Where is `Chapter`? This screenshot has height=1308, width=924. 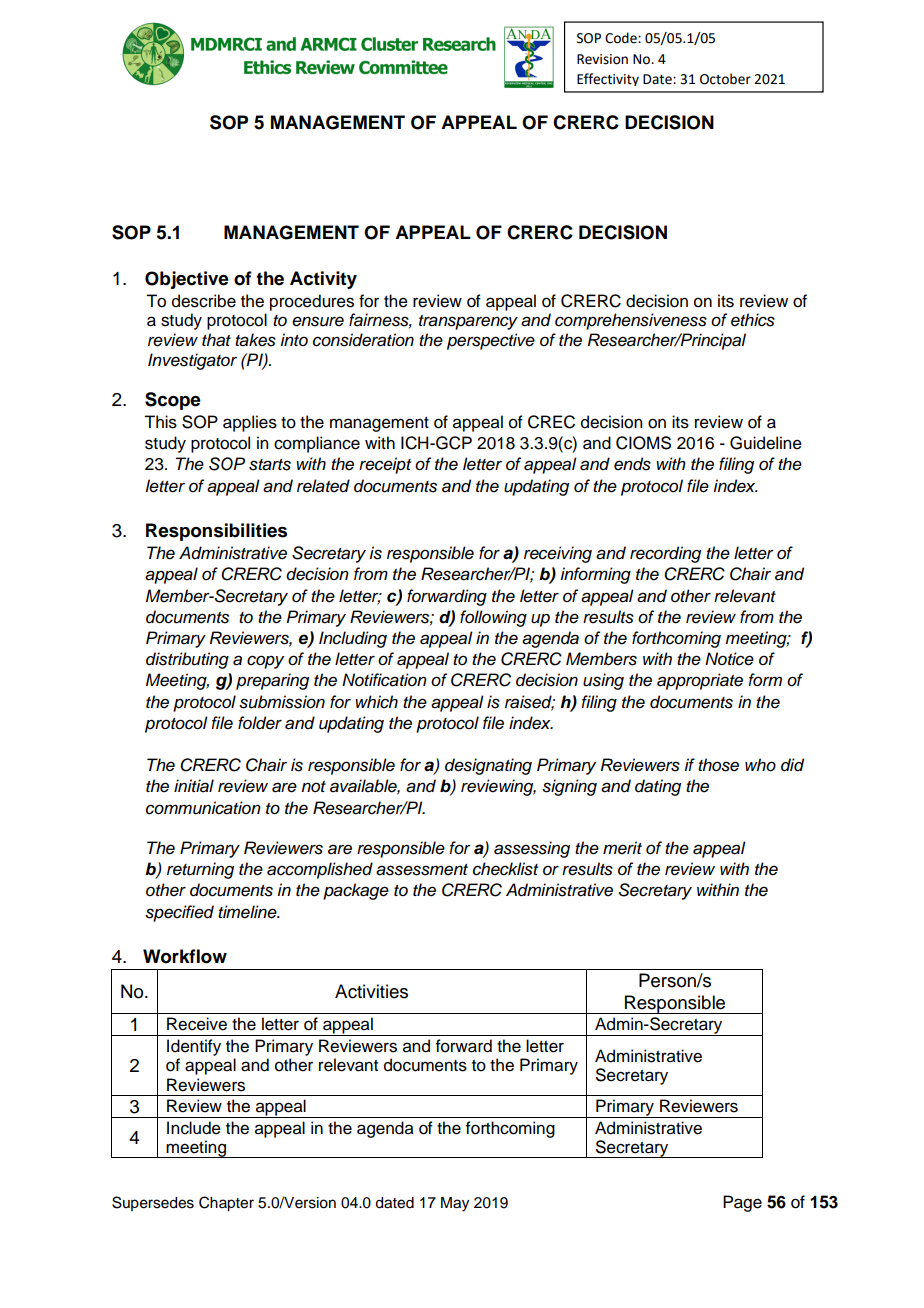 Chapter is located at coordinates (226, 1204).
